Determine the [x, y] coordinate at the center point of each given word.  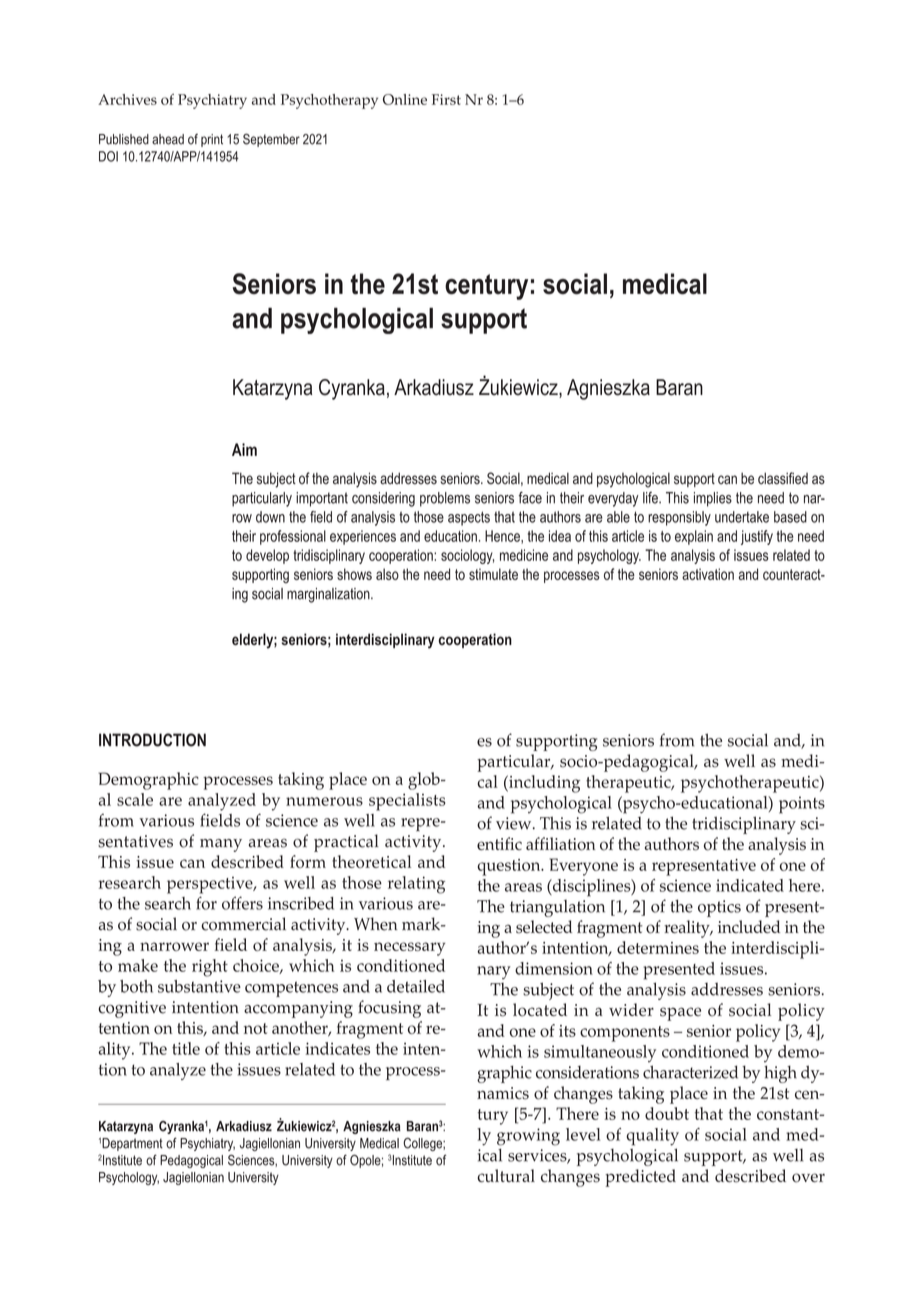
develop [267, 556]
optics [719, 908]
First [446, 99]
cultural [506, 1175]
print [212, 140]
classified [783, 478]
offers [242, 903]
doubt [667, 1113]
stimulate [493, 574]
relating [416, 885]
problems [445, 499]
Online [405, 99]
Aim [244, 449]
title [186, 1048]
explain [694, 537]
